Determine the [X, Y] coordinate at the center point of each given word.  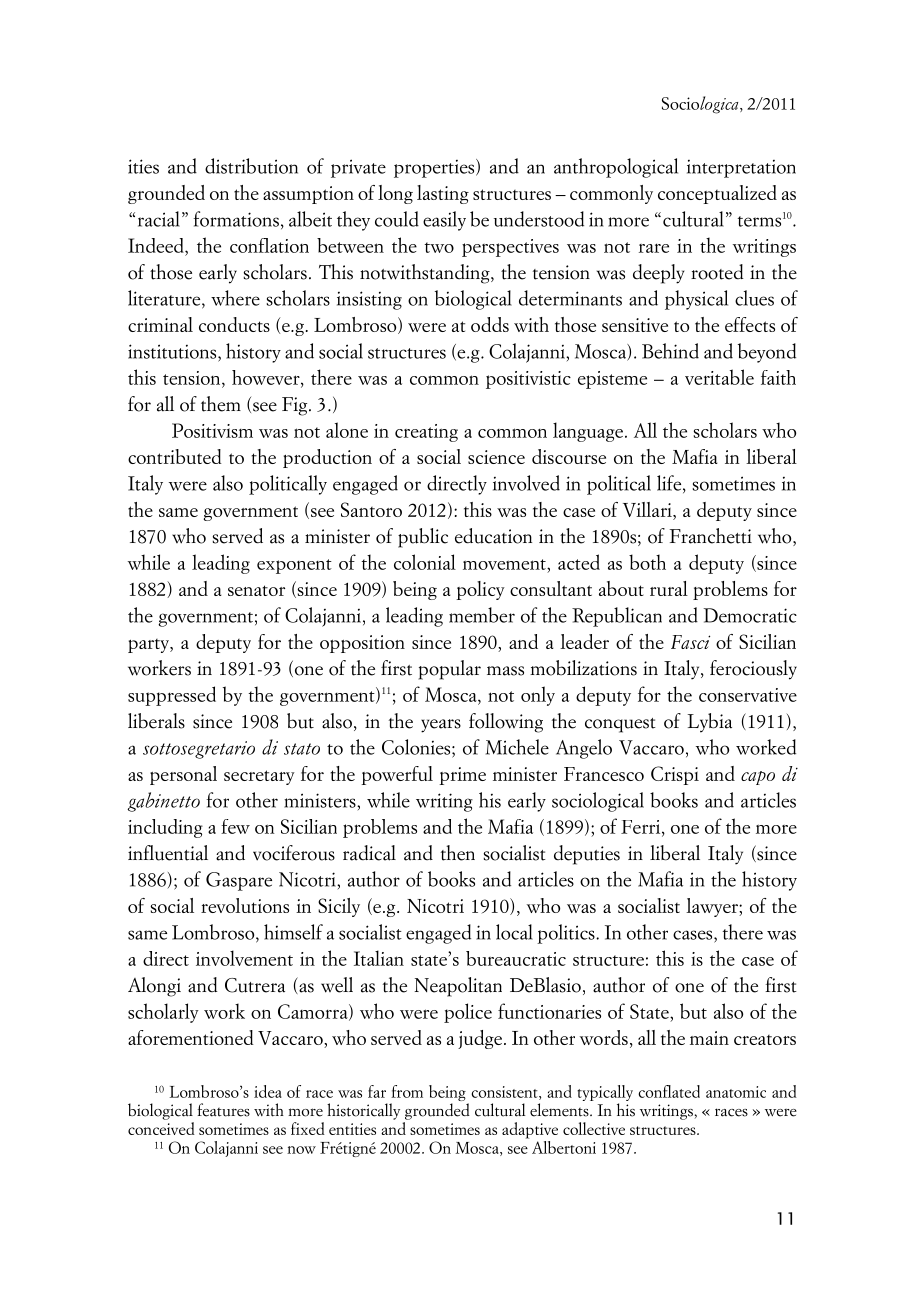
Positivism [212, 430]
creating [426, 433]
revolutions [245, 905]
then [458, 853]
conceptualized [717, 194]
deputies [587, 855]
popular [449, 670]
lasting [443, 194]
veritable [719, 377]
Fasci [690, 642]
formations [236, 219]
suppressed [172, 696]
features [223, 1110]
